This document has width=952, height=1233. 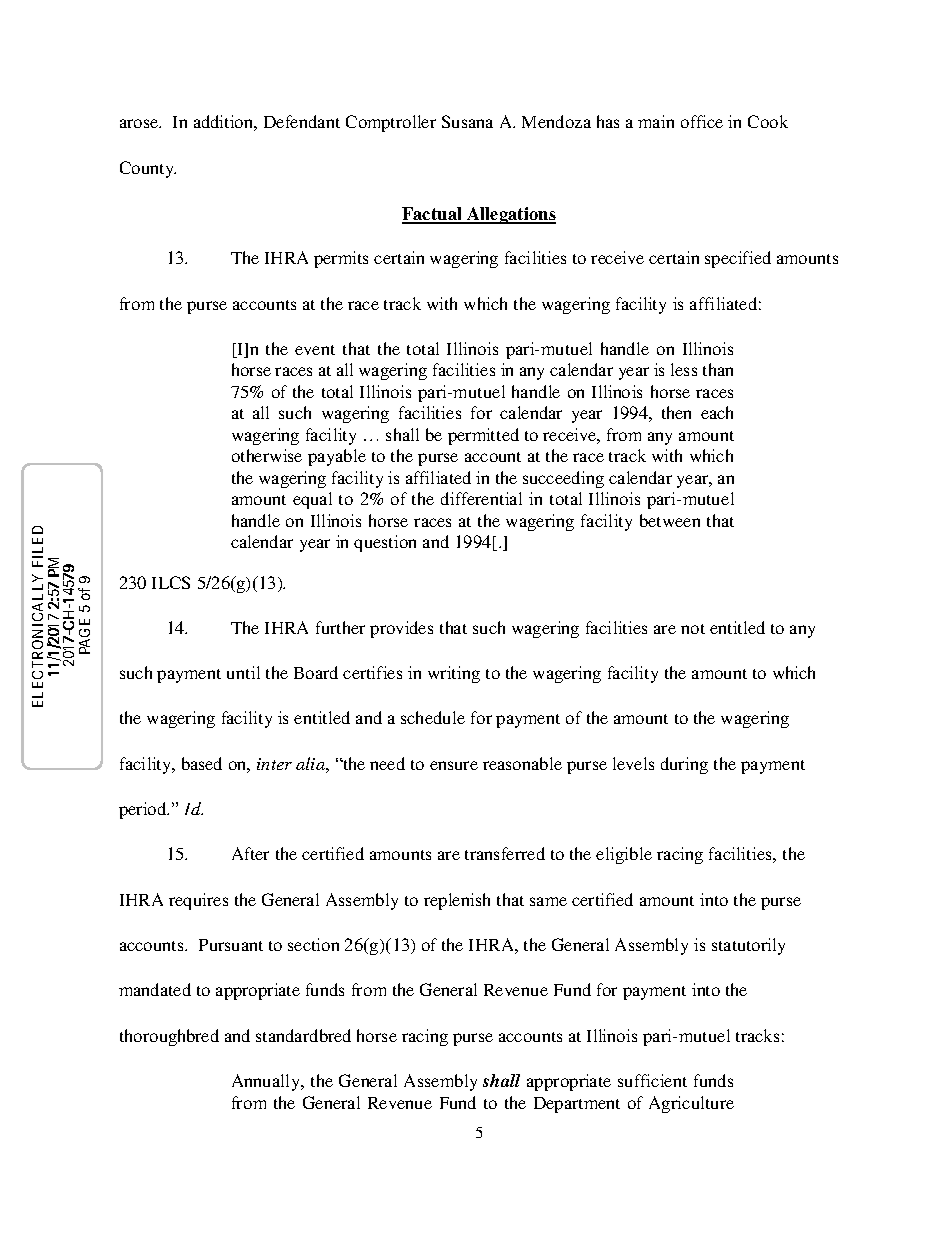 What do you see at coordinates (684, 369) in the document?
I see `less` at bounding box center [684, 369].
